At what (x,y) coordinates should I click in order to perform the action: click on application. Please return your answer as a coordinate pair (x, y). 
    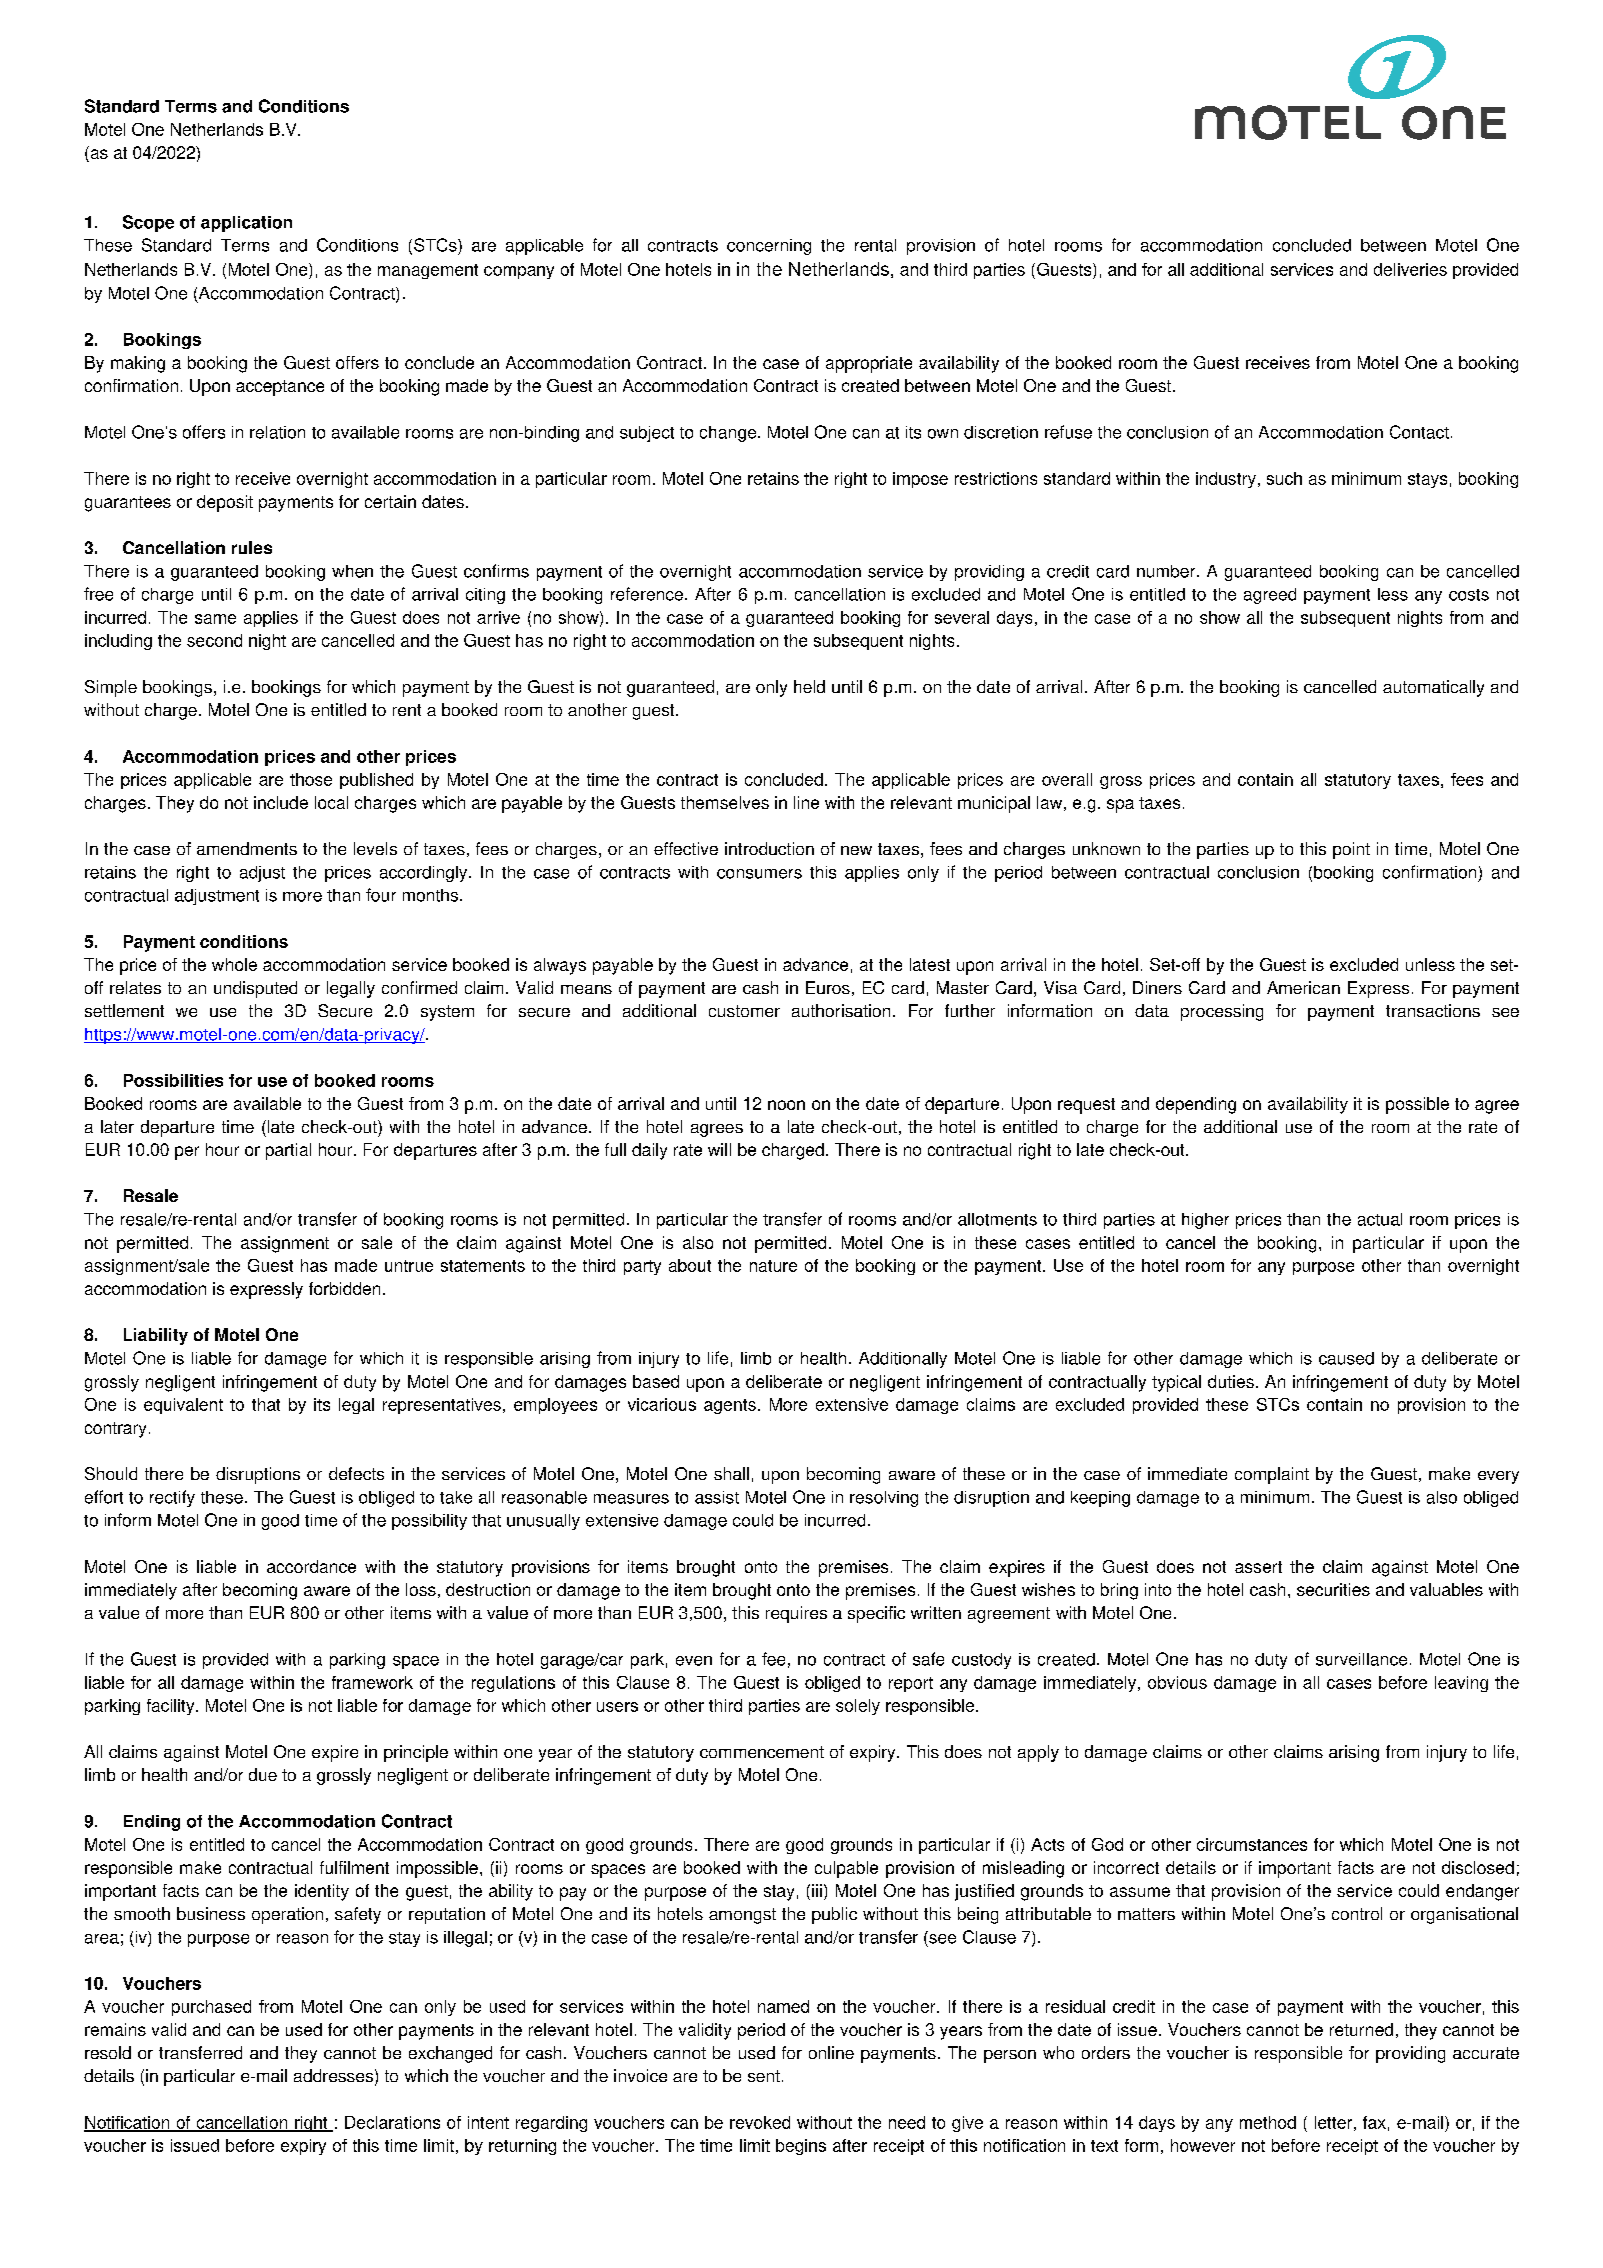
    Looking at the image, I should click on (246, 224).
